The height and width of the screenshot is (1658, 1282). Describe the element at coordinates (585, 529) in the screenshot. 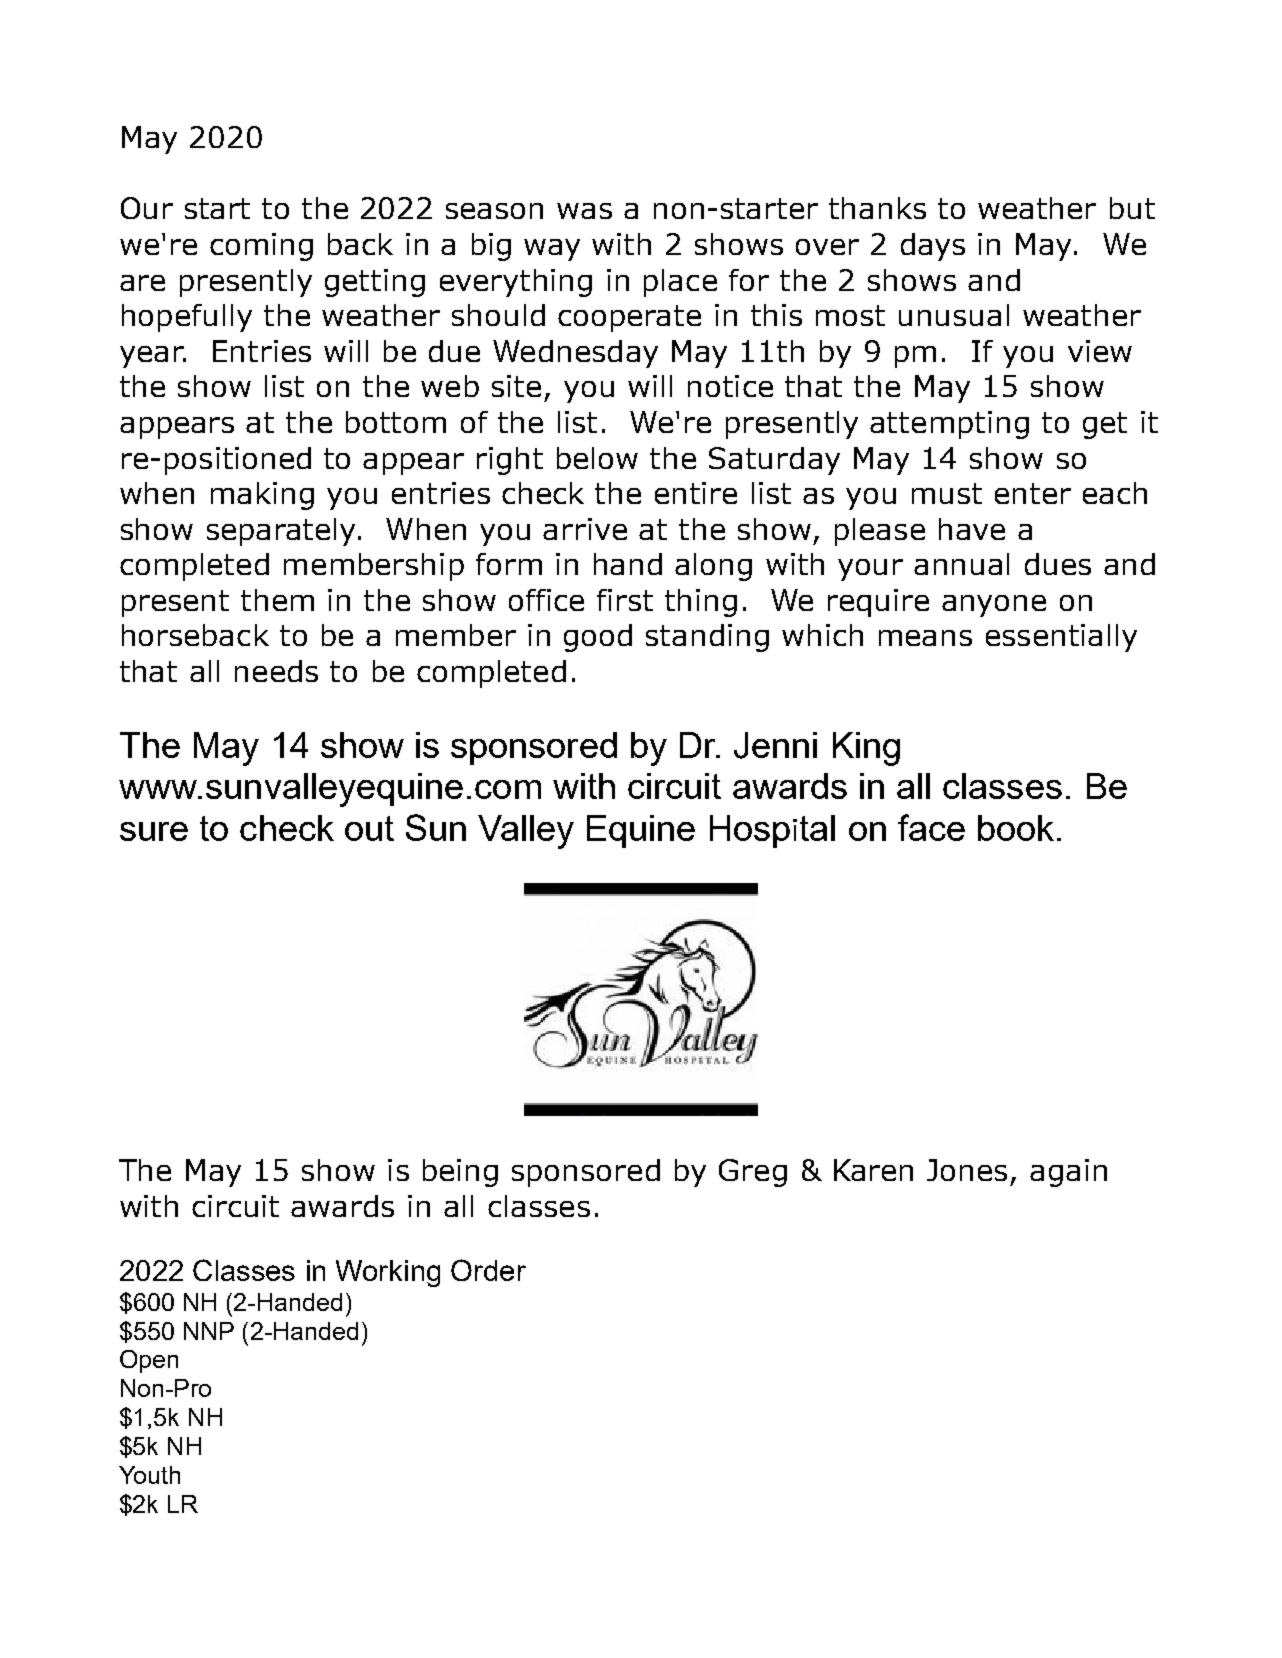

I see `arrive` at that location.
